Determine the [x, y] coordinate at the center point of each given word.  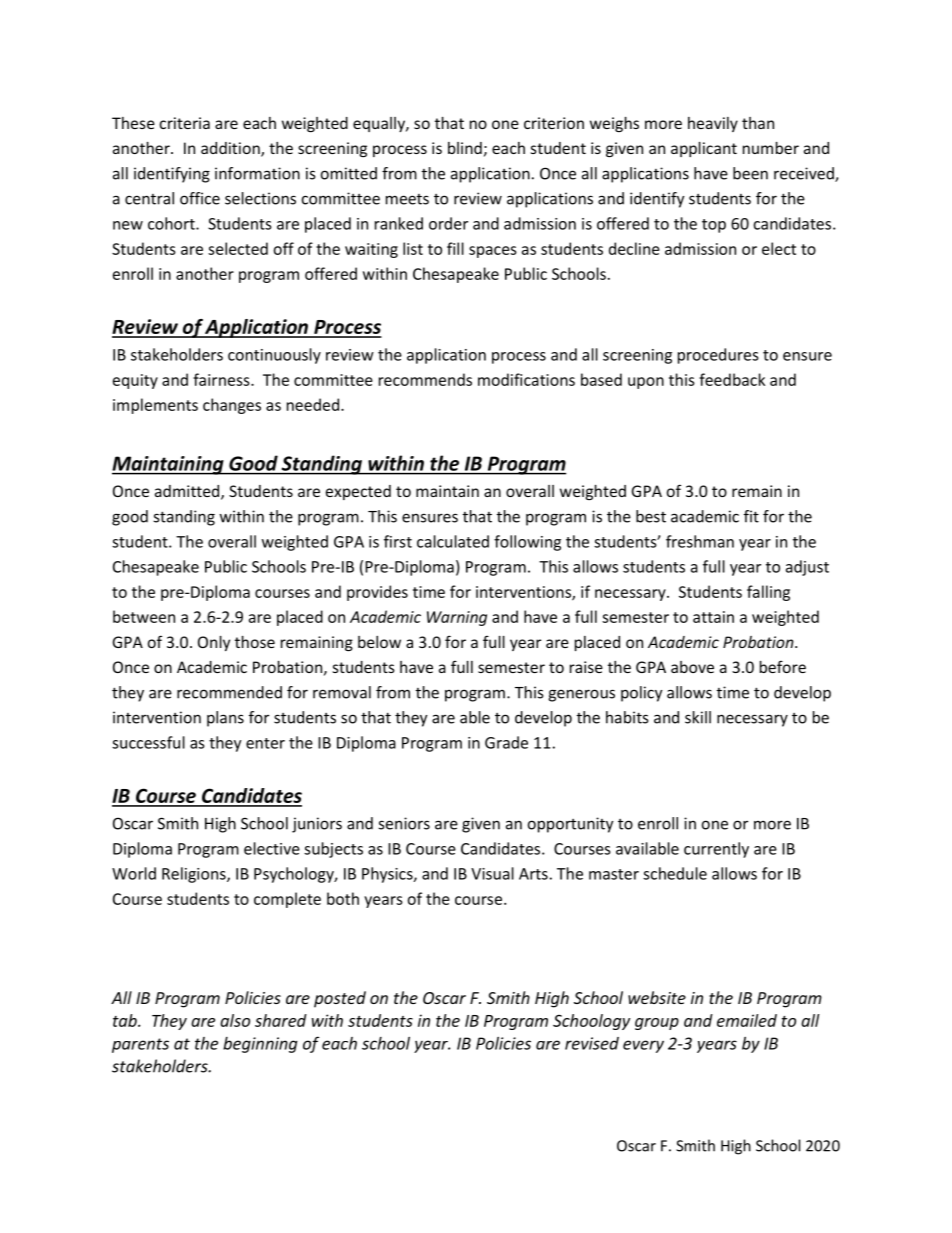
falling [768, 593]
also [235, 1020]
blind [465, 148]
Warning [457, 618]
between [144, 616]
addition [231, 149]
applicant [704, 149]
